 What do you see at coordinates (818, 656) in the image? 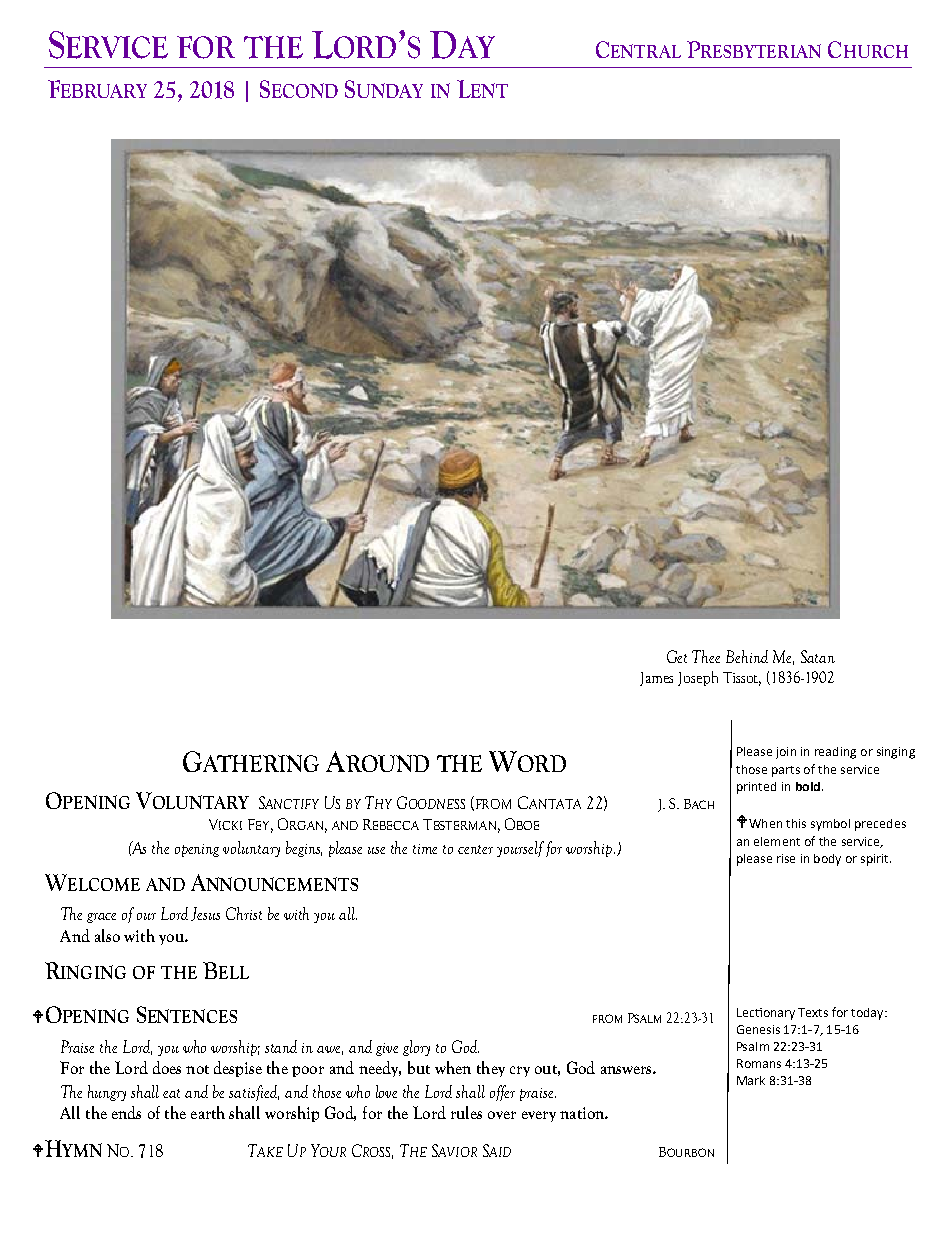
I see `Satan` at bounding box center [818, 656].
